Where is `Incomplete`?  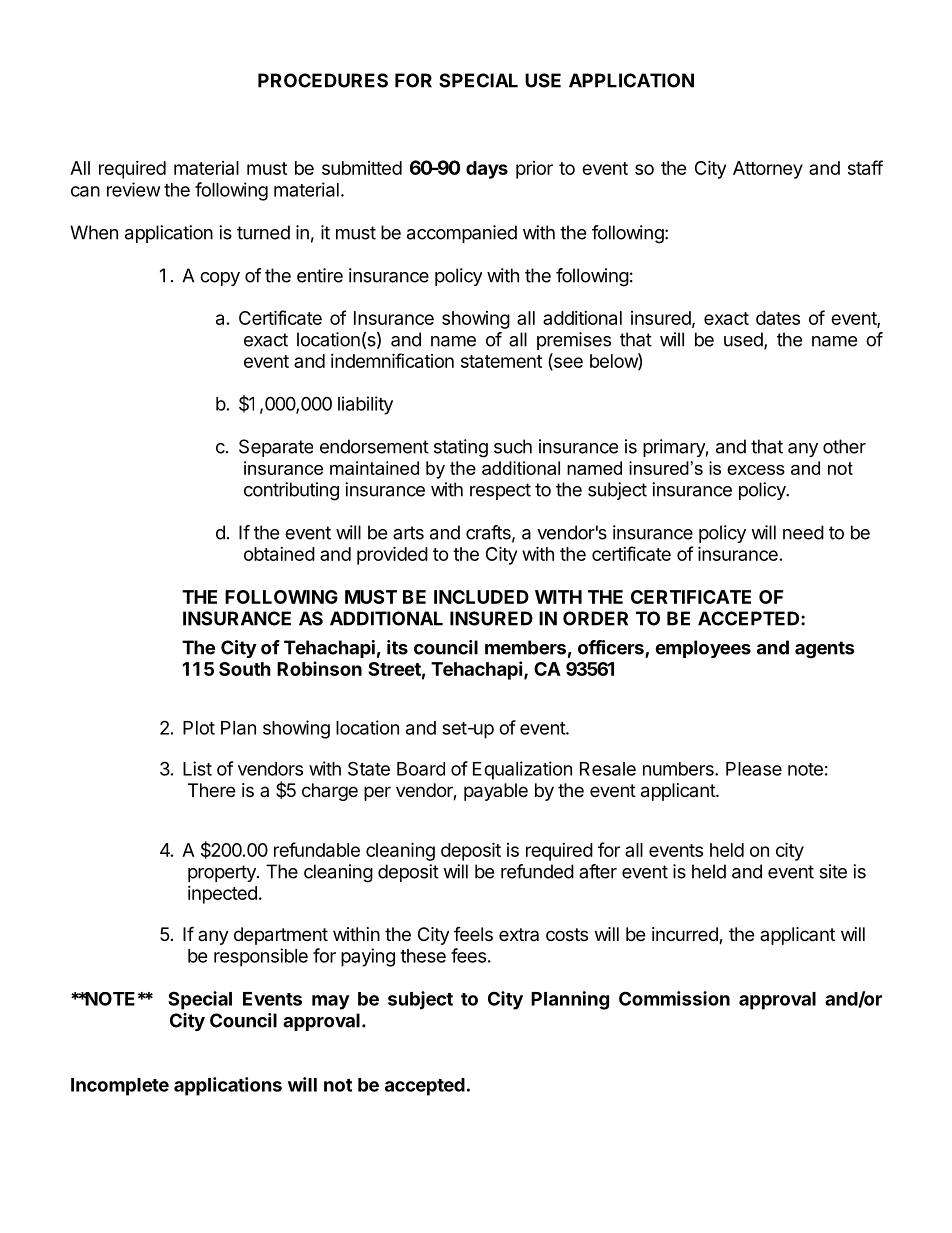 Incomplete is located at coordinates (120, 1087).
